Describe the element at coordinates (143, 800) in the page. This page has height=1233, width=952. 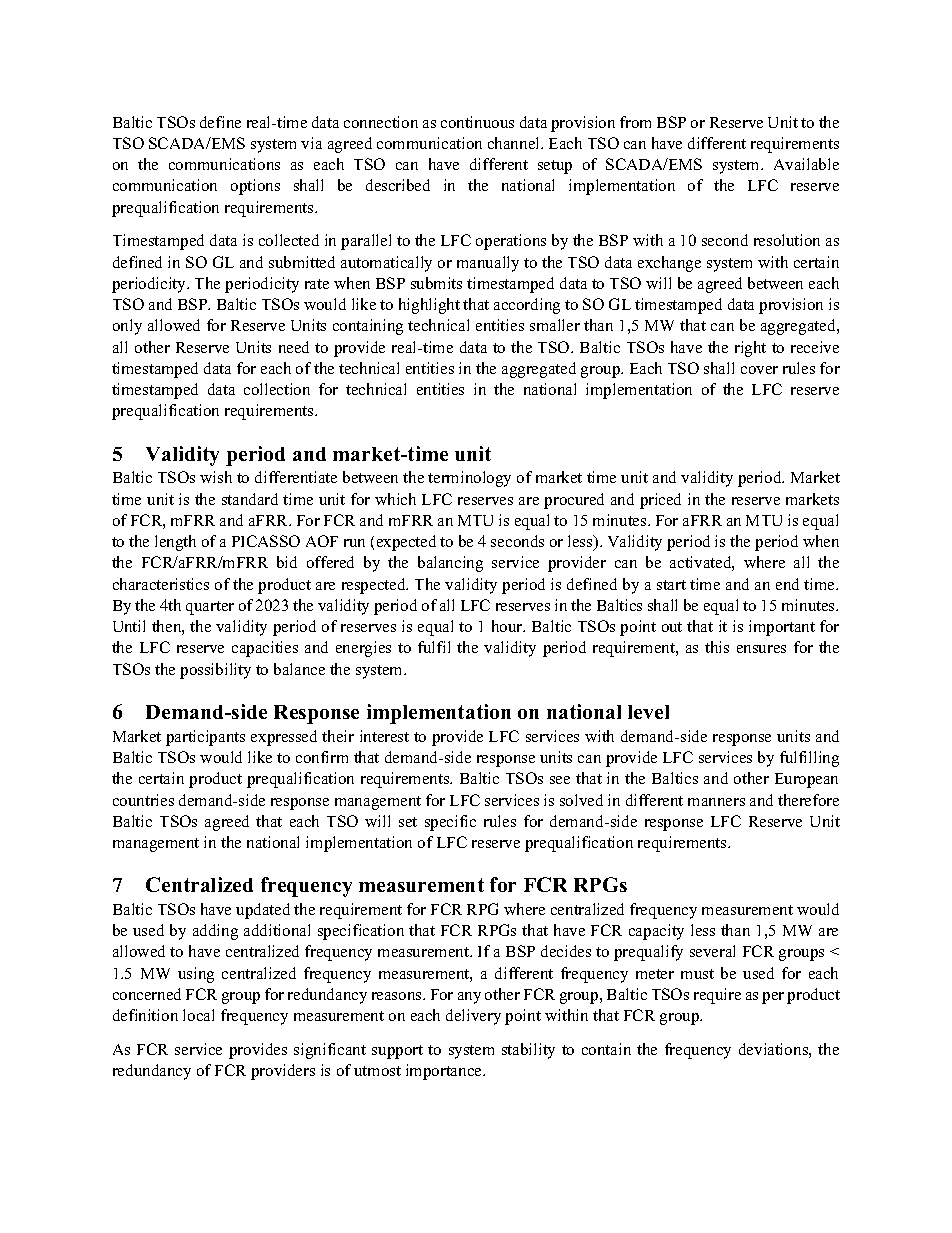
I see `countries` at that location.
